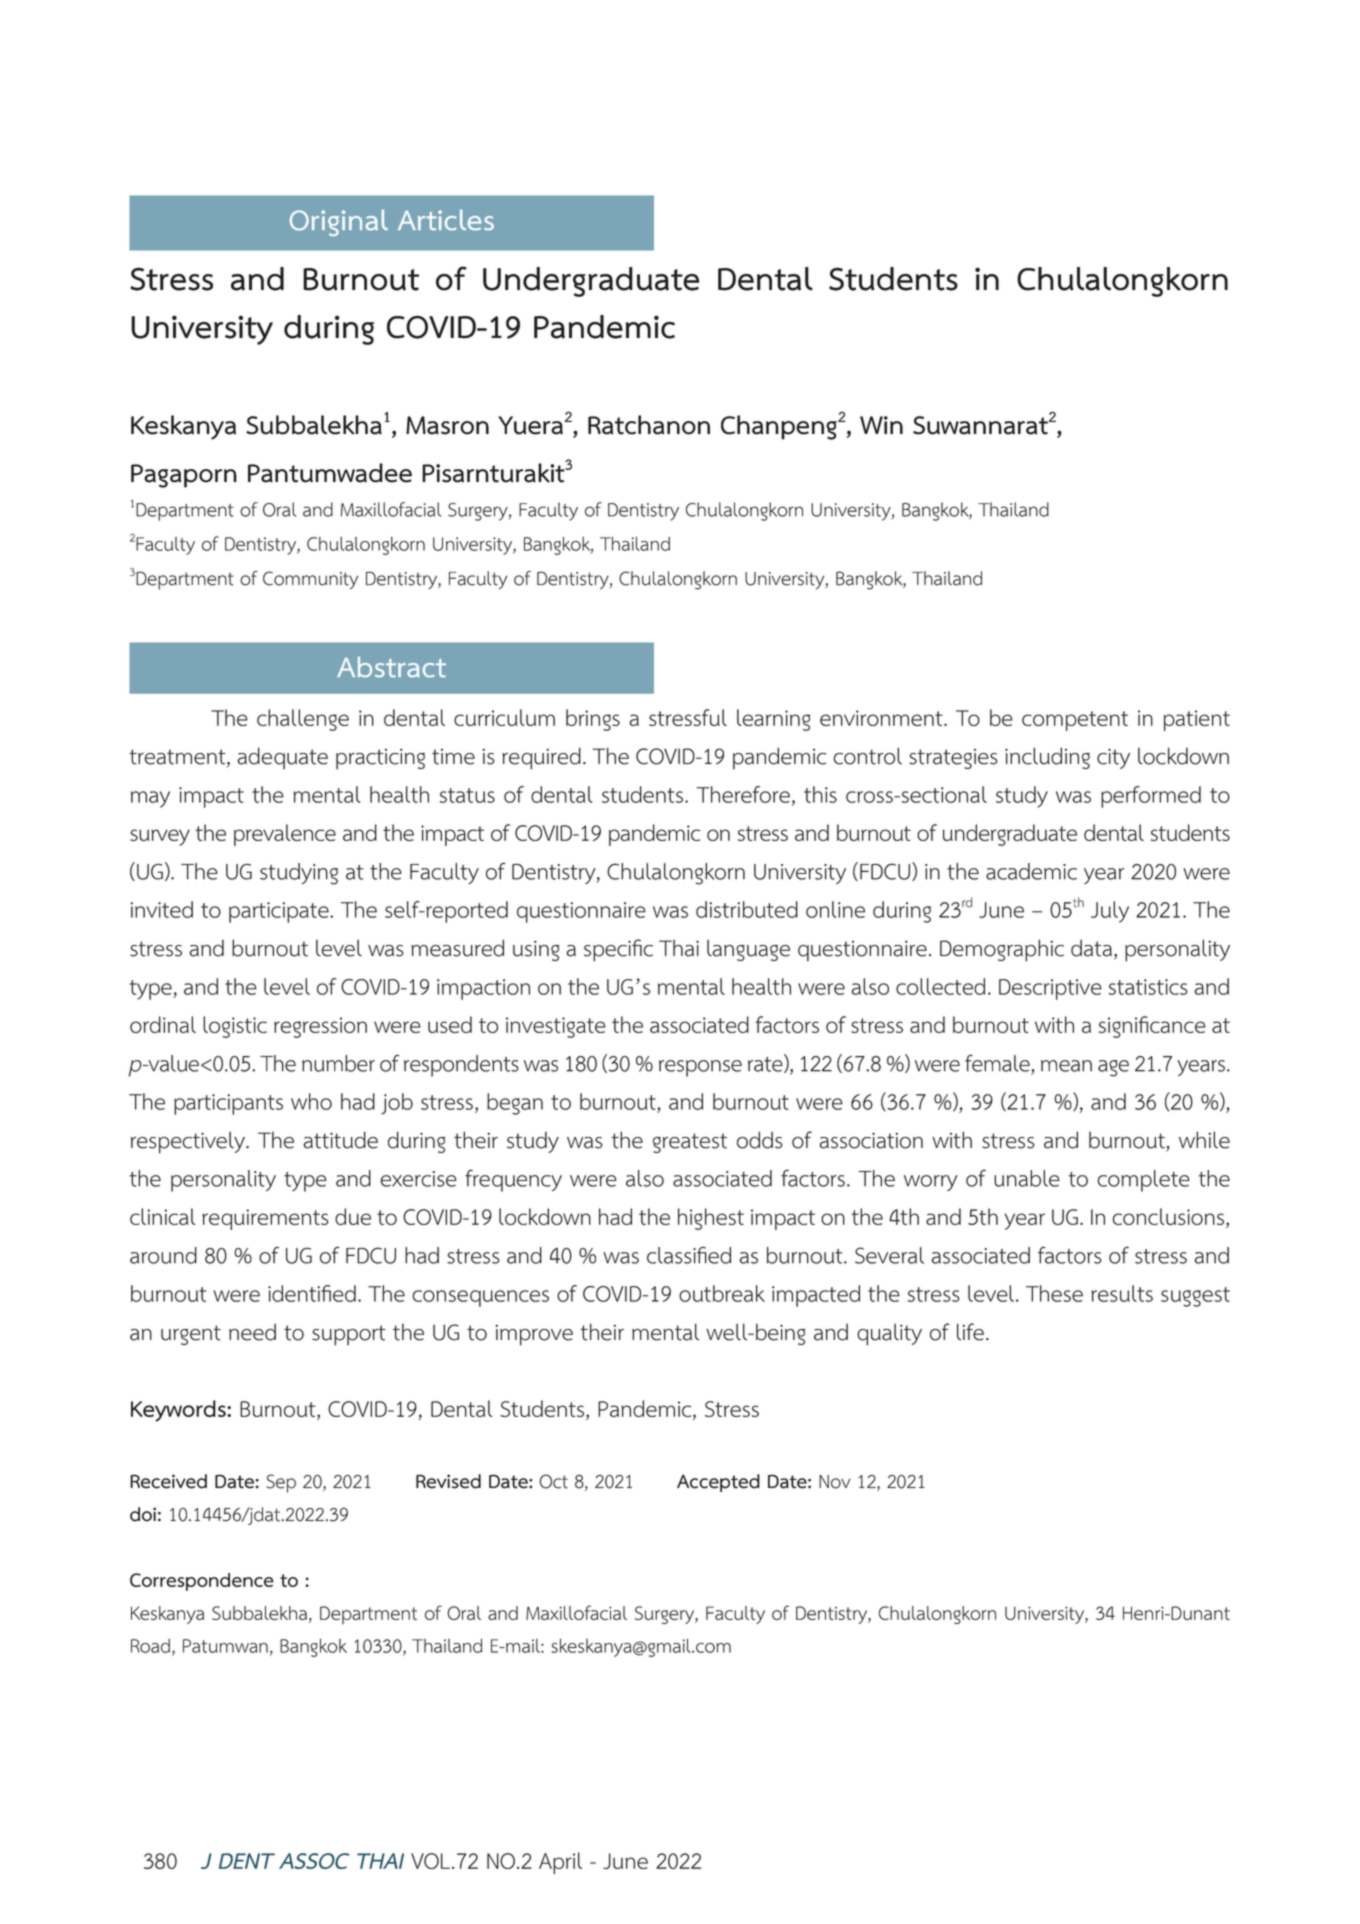 This document has height=1924, width=1360. I want to click on logistic, so click(235, 1027).
